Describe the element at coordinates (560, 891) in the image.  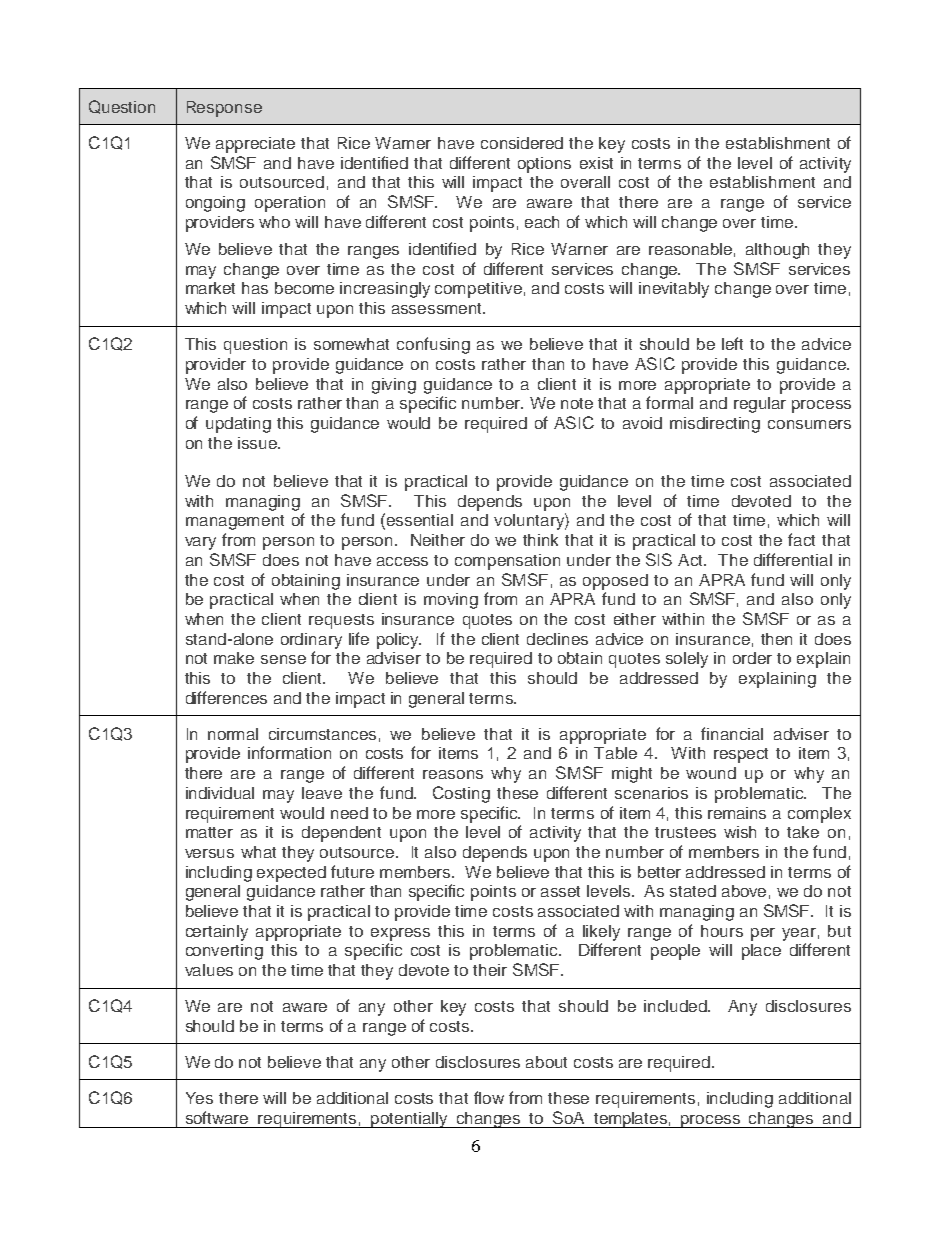
I see `asset` at that location.
